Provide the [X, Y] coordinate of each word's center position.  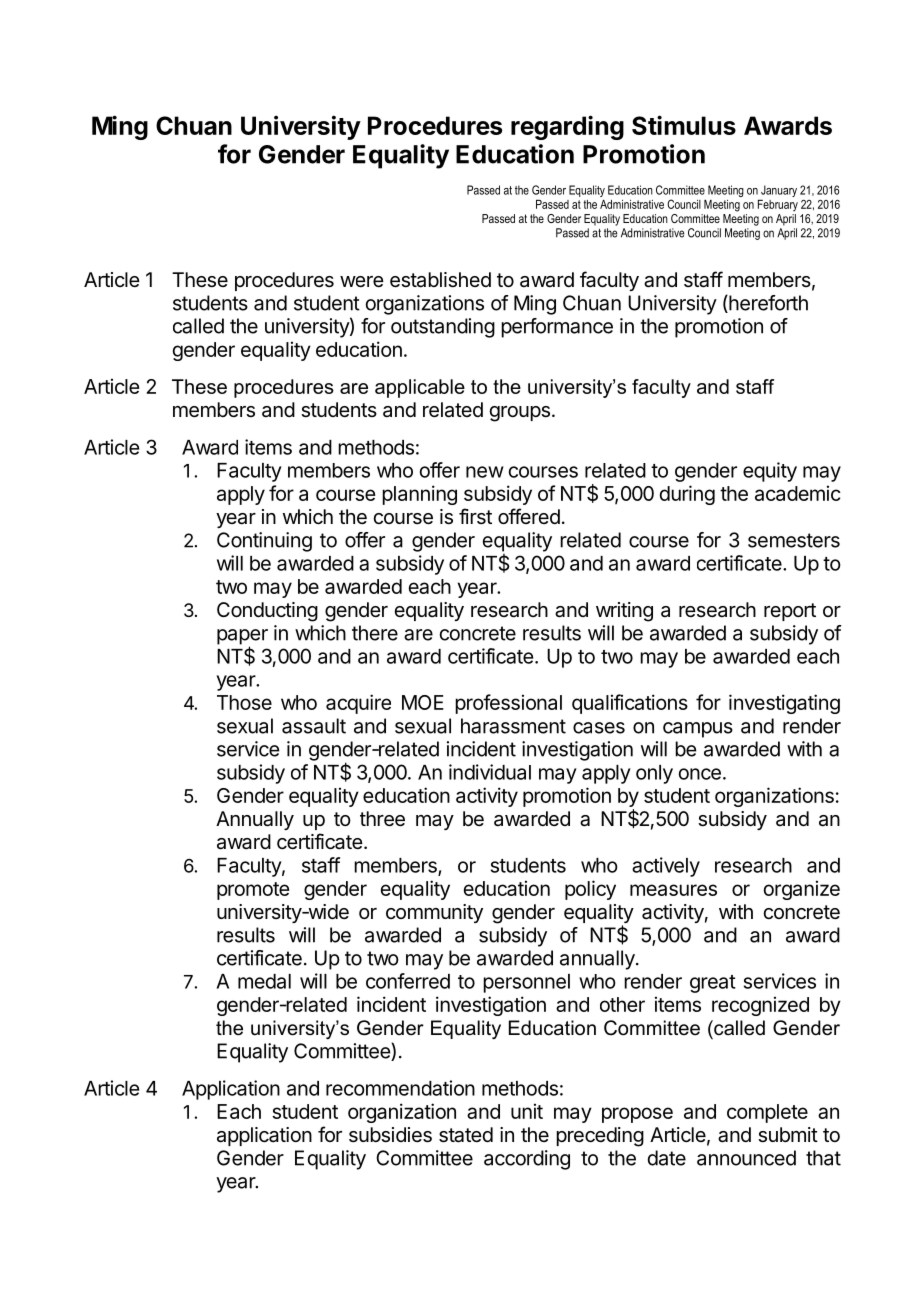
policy [590, 890]
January [779, 191]
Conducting [267, 612]
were [362, 281]
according [527, 1160]
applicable [420, 388]
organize [801, 890]
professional [508, 704]
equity [770, 472]
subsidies [390, 1135]
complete [767, 1113]
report [790, 612]
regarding [567, 127]
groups [519, 414]
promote [253, 891]
